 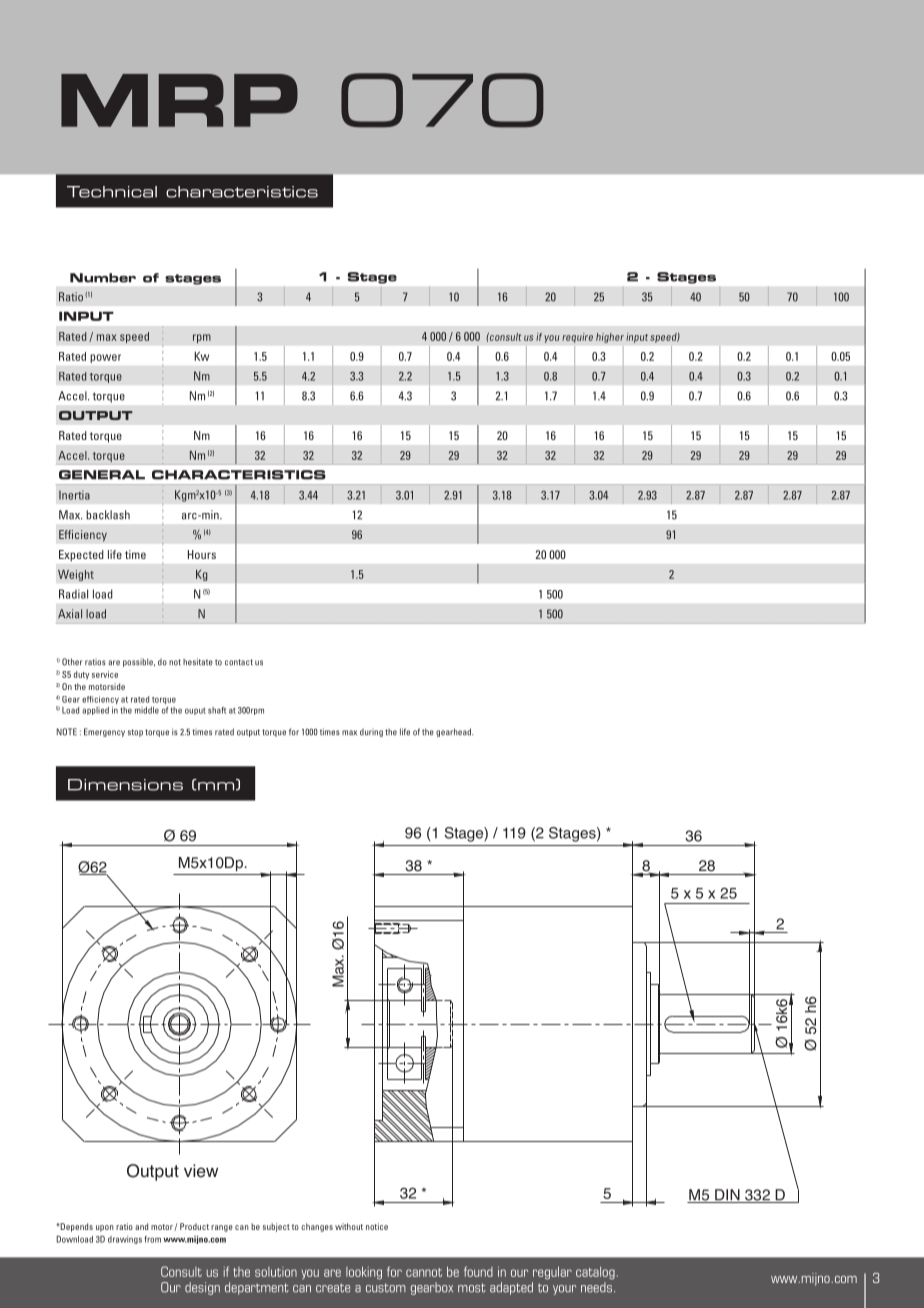 I want to click on during, so click(x=371, y=732).
